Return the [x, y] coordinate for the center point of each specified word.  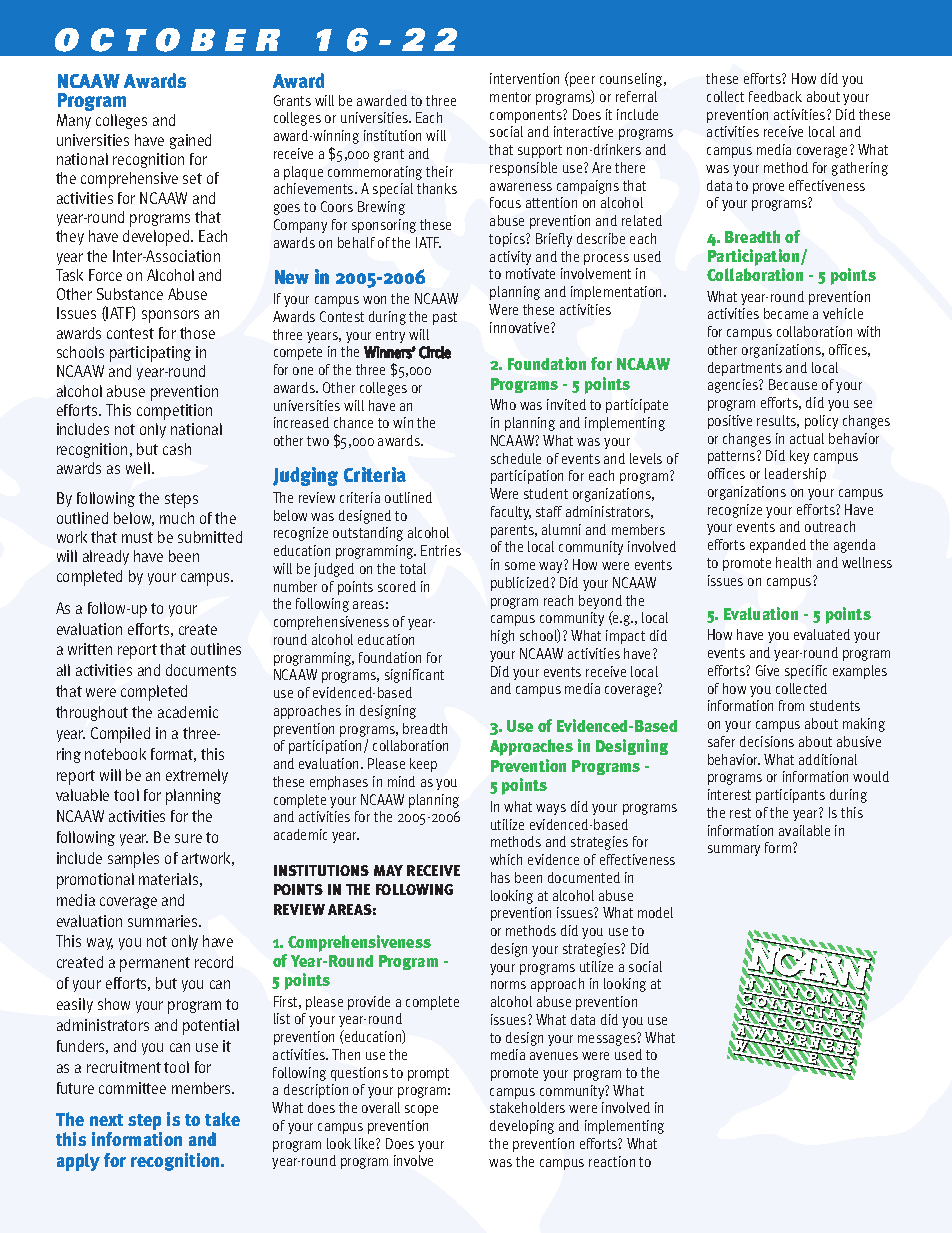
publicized [521, 584]
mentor [510, 97]
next [106, 1120]
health [793, 562]
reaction [612, 1161]
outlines [216, 649]
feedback [775, 96]
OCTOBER [167, 40]
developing [522, 1127]
